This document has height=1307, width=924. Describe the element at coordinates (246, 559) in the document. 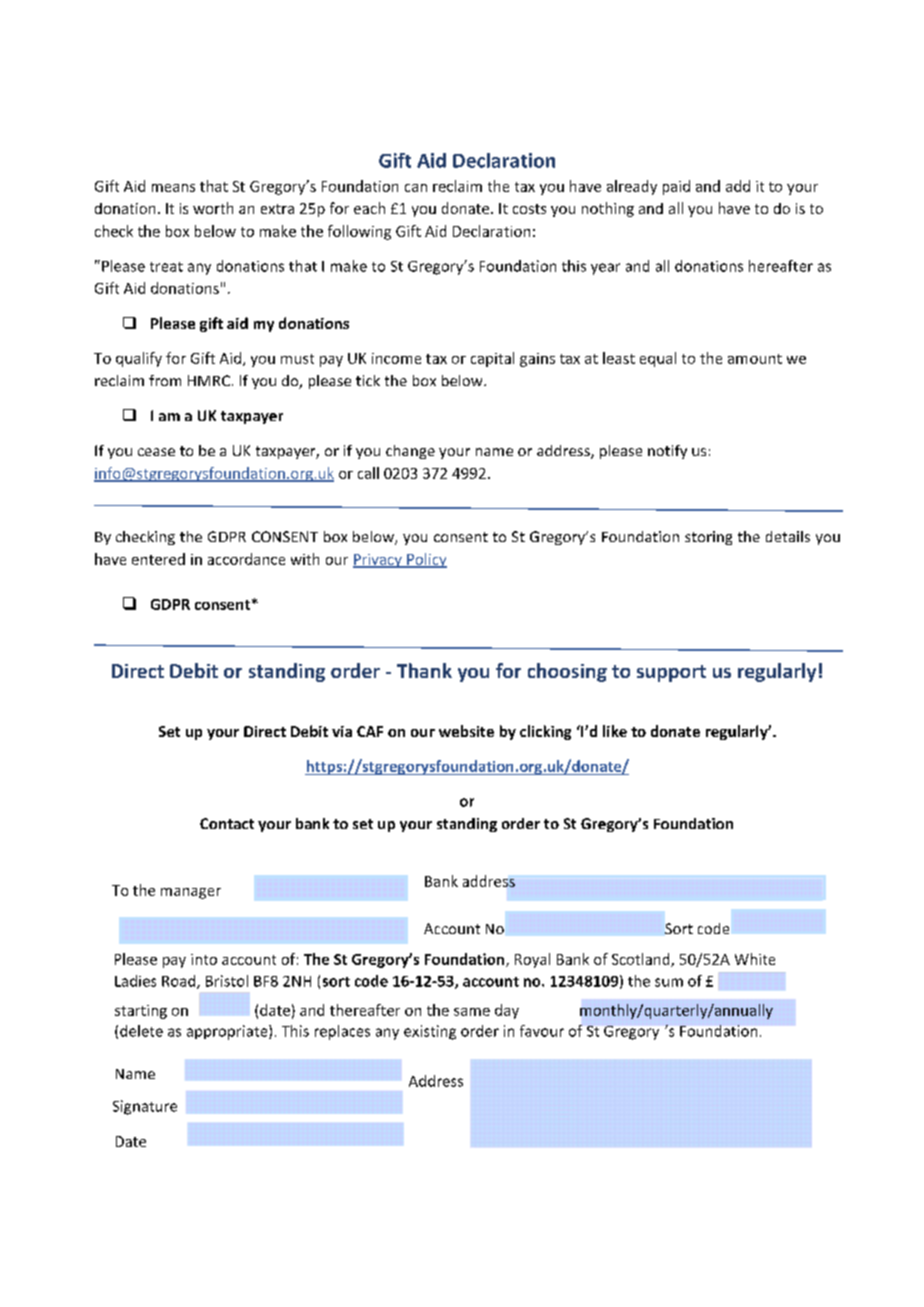

I see `accordance` at that location.
